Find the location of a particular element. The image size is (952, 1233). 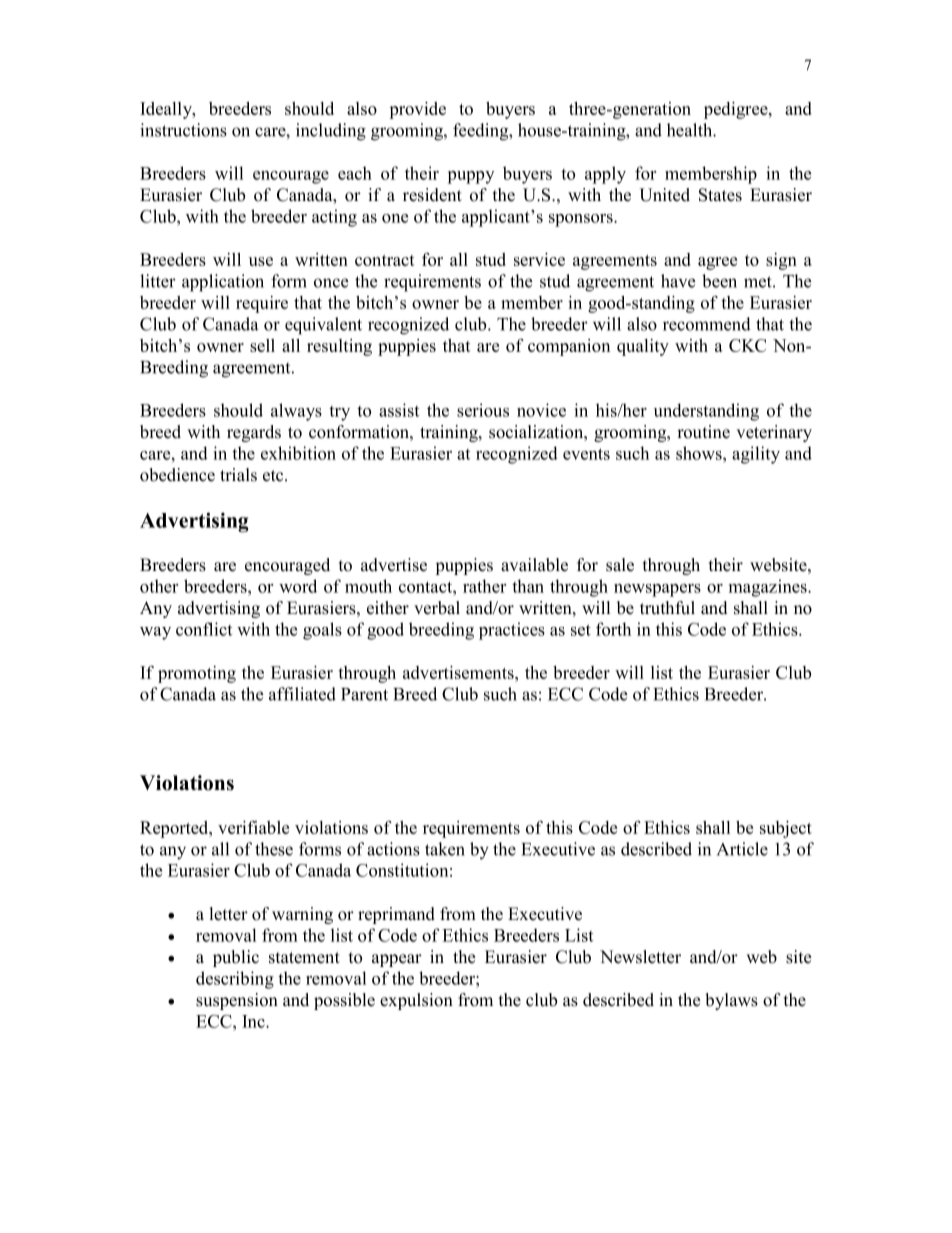

rather is located at coordinates (484, 586).
